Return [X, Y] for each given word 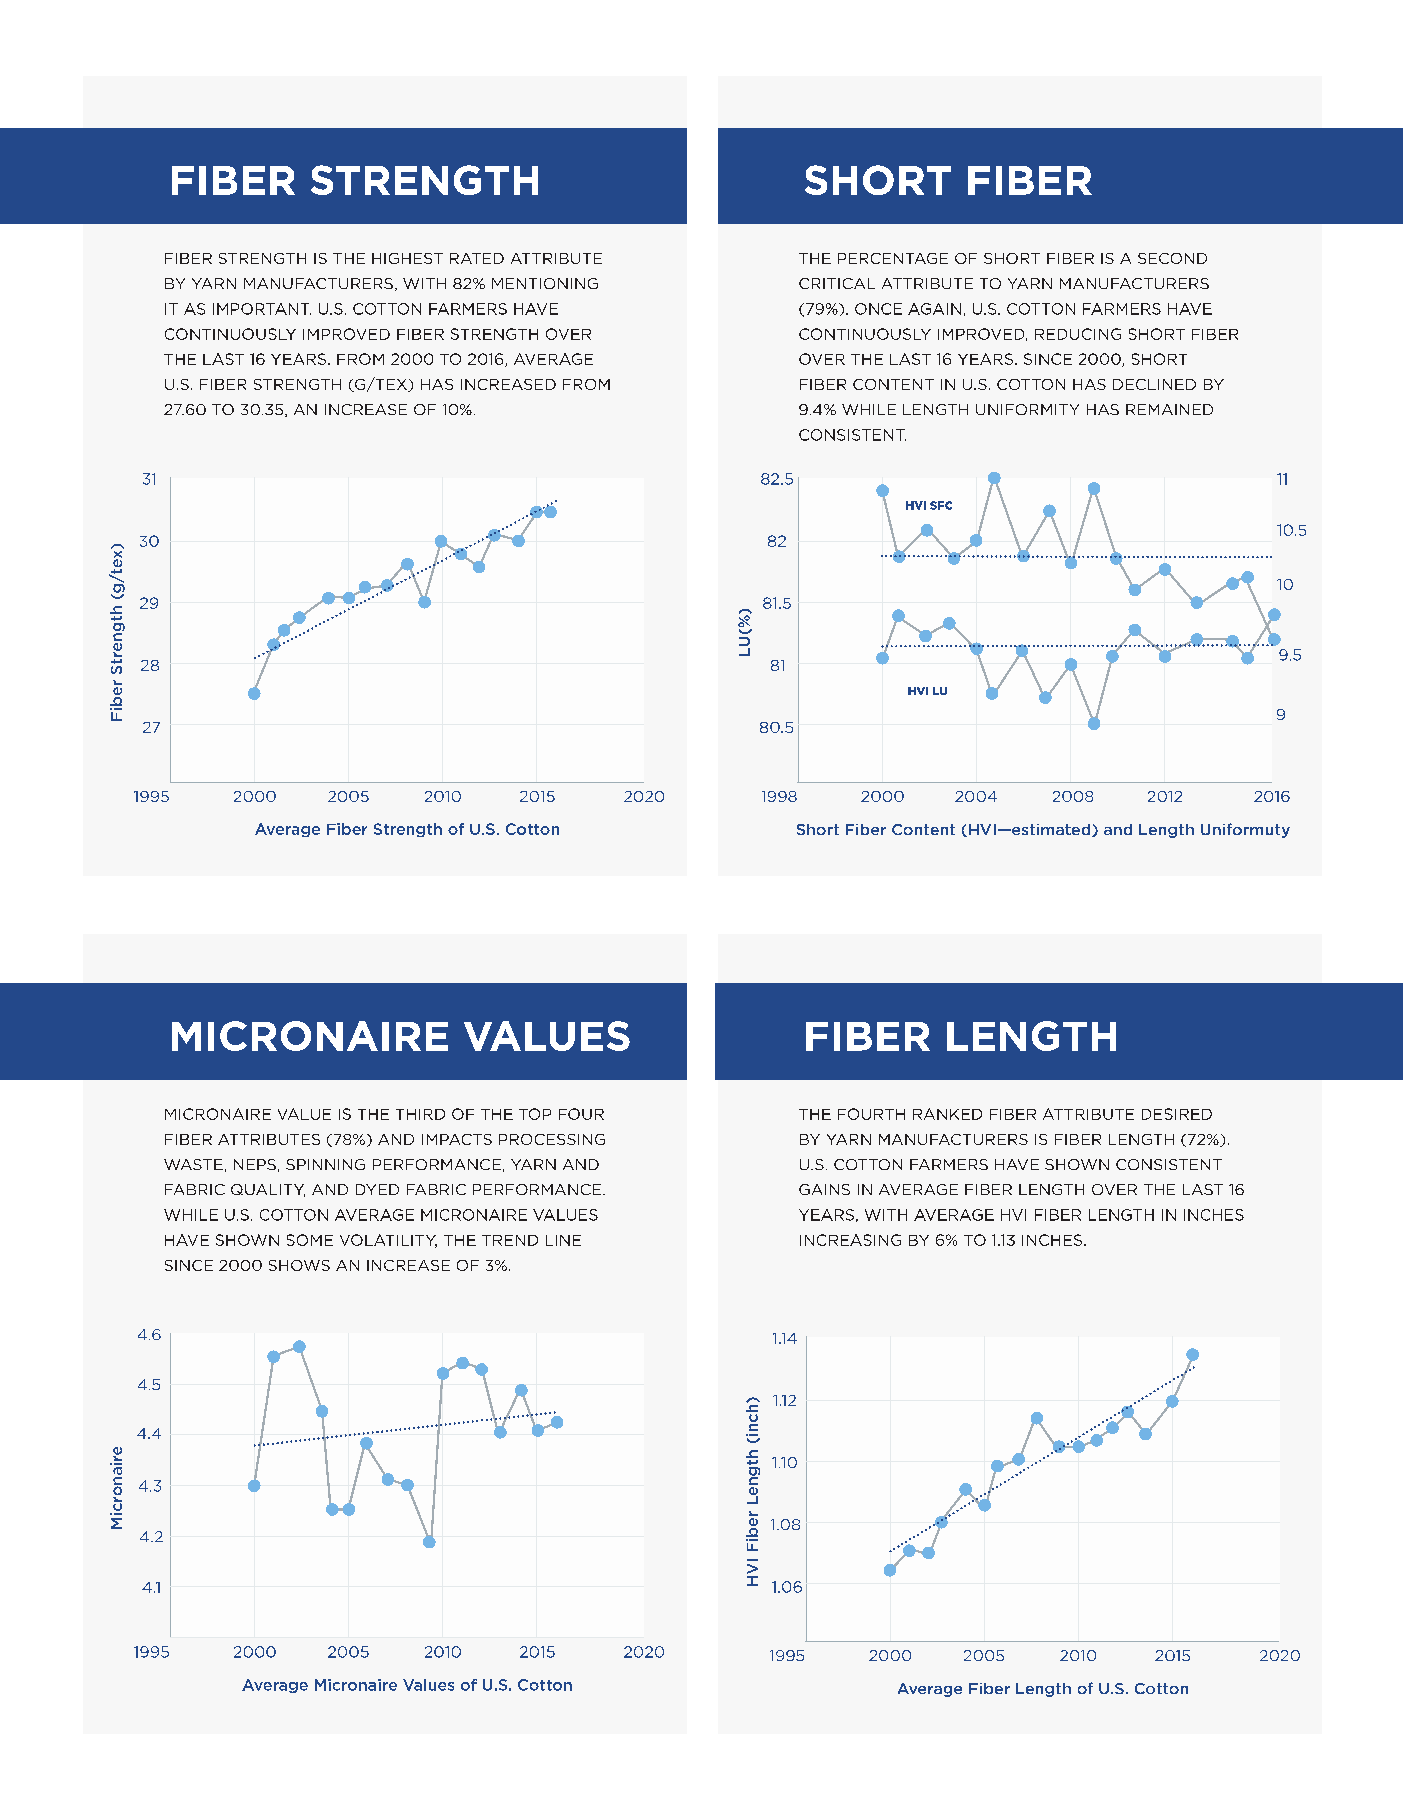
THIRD [420, 1114]
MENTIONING [545, 283]
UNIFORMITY [1027, 409]
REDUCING [1078, 334]
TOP [535, 1114]
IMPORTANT [262, 309]
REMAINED [1169, 409]
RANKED [947, 1114]
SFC [941, 505]
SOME [310, 1240]
